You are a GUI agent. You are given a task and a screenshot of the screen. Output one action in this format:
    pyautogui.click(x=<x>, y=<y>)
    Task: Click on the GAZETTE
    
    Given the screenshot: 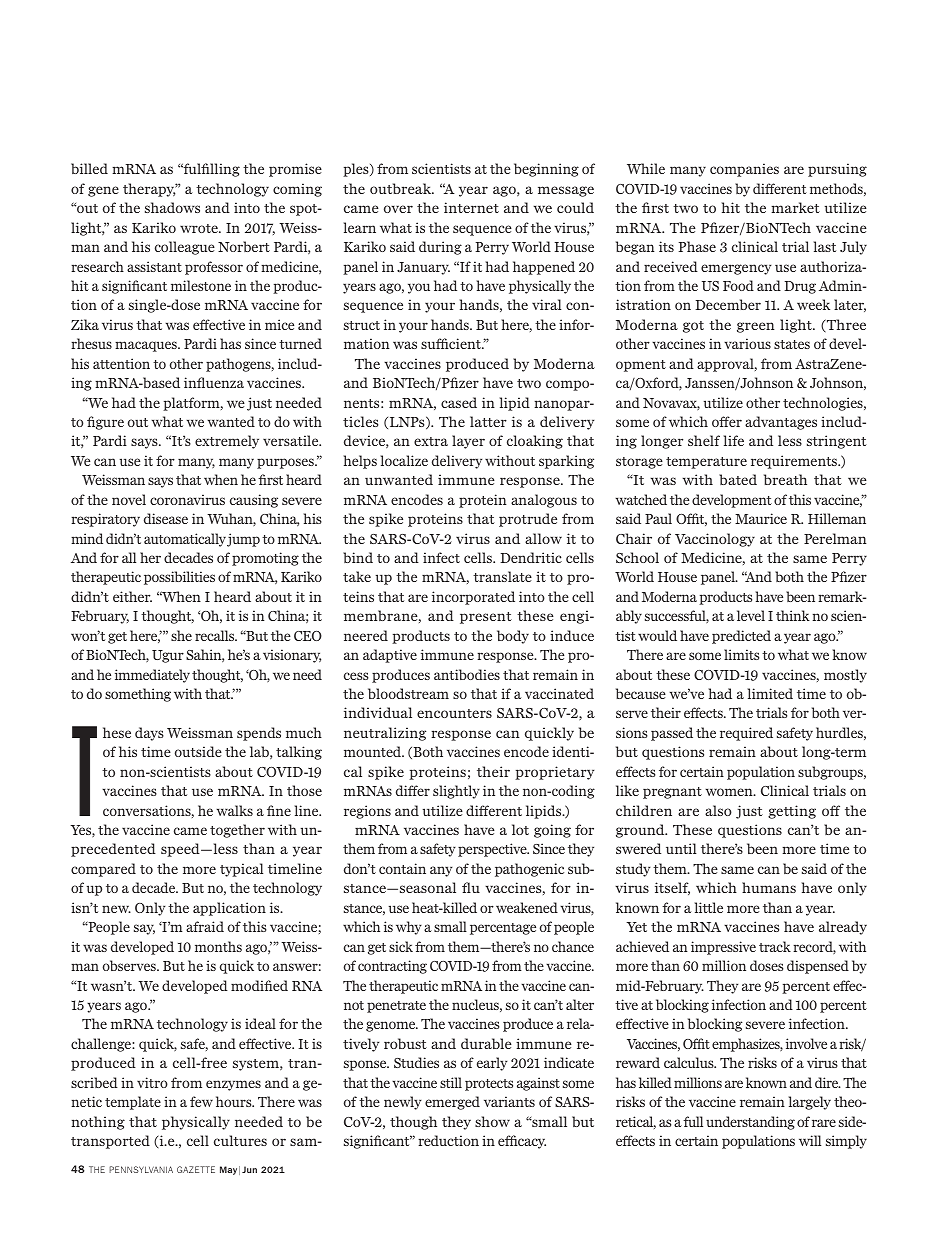 What is the action you would take?
    pyautogui.click(x=196, y=1169)
